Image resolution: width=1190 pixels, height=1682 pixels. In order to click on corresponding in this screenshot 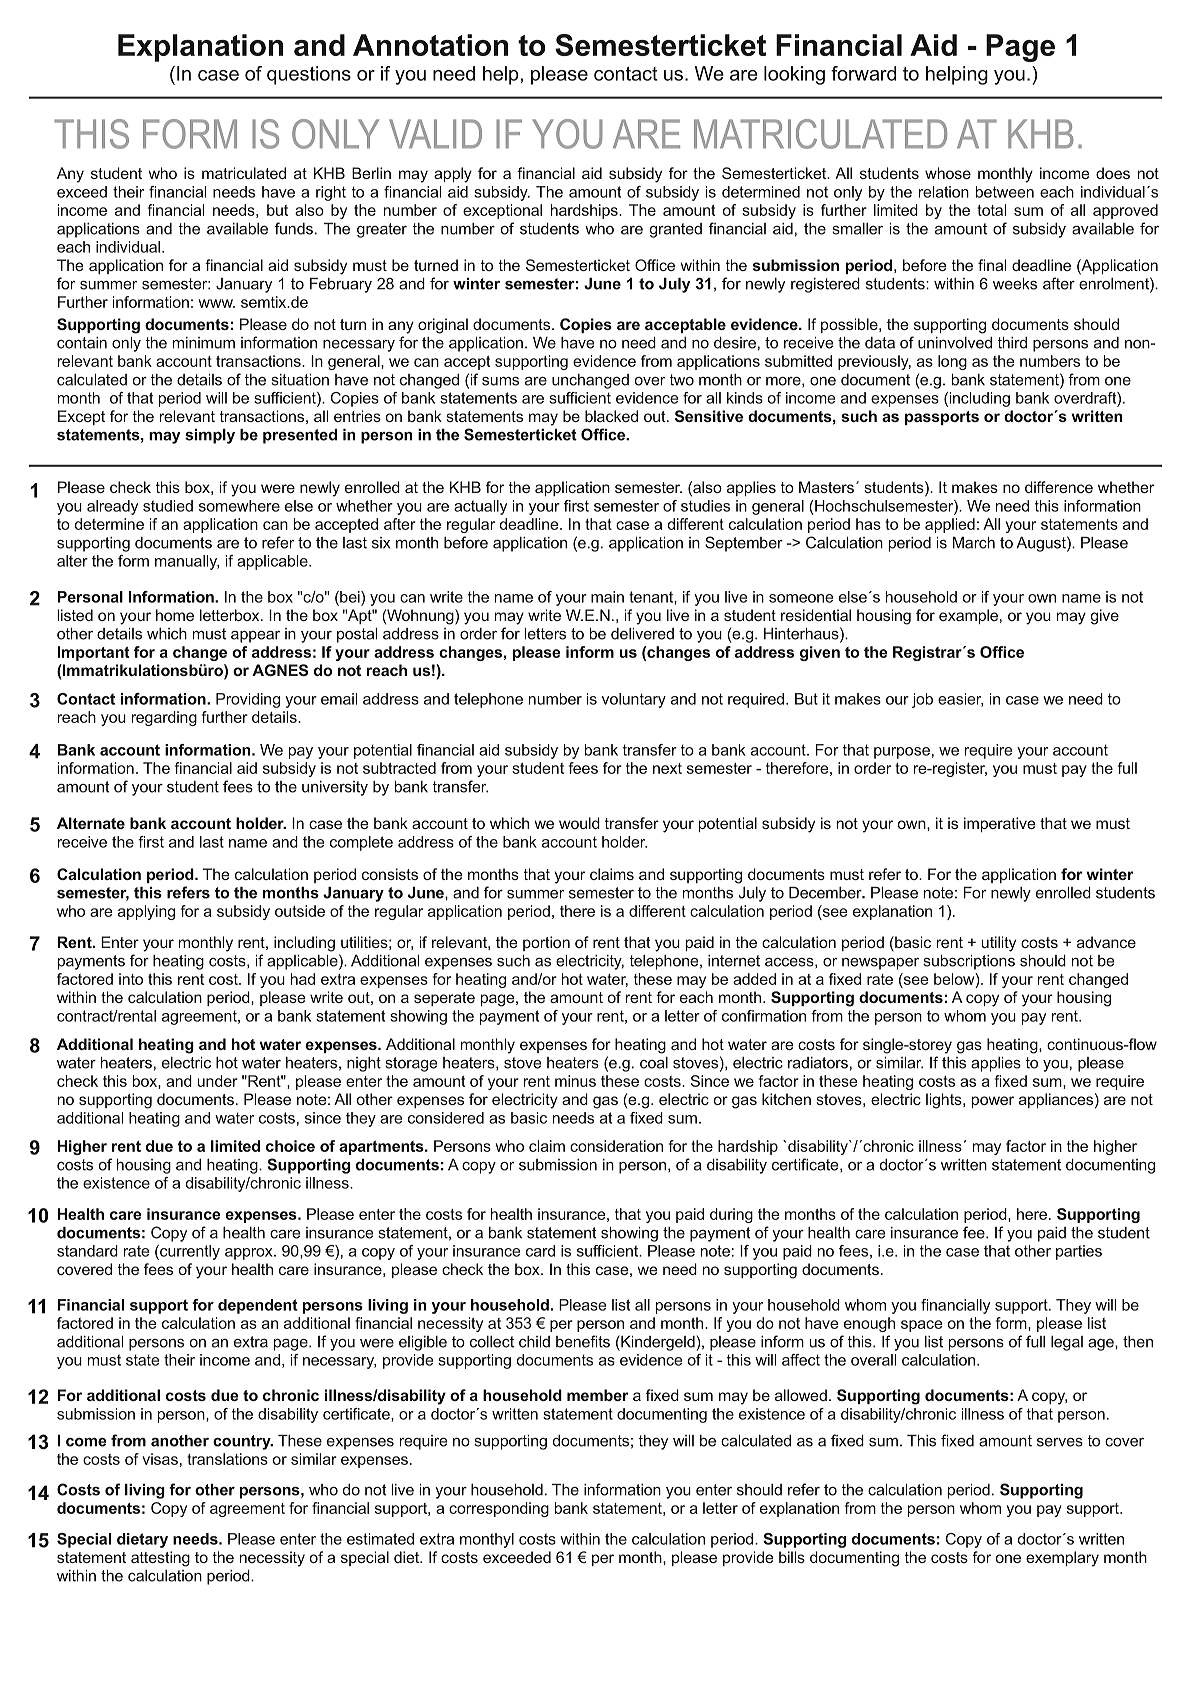, I will do `click(499, 1509)`.
